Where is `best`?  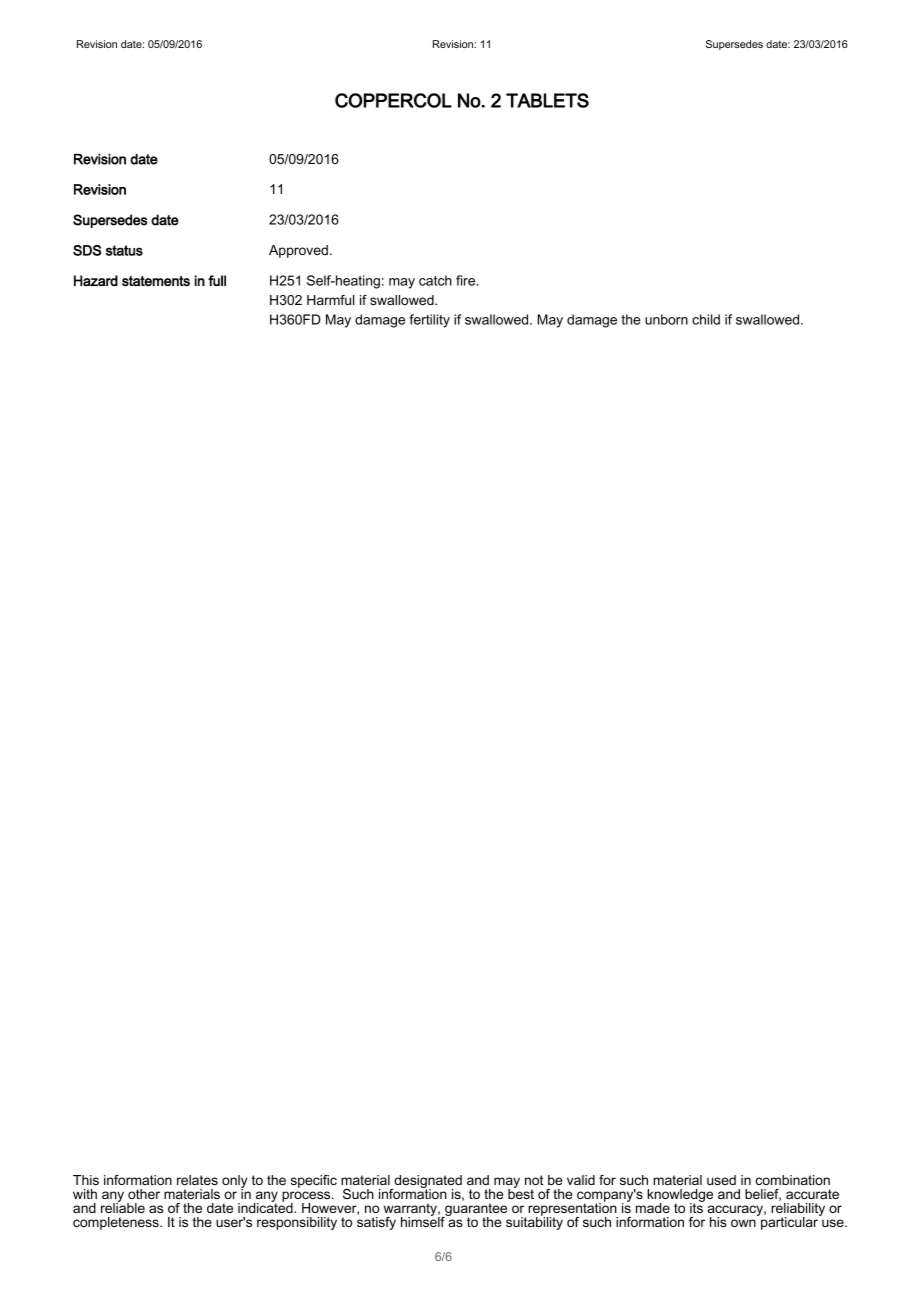
best is located at coordinates (521, 1193).
